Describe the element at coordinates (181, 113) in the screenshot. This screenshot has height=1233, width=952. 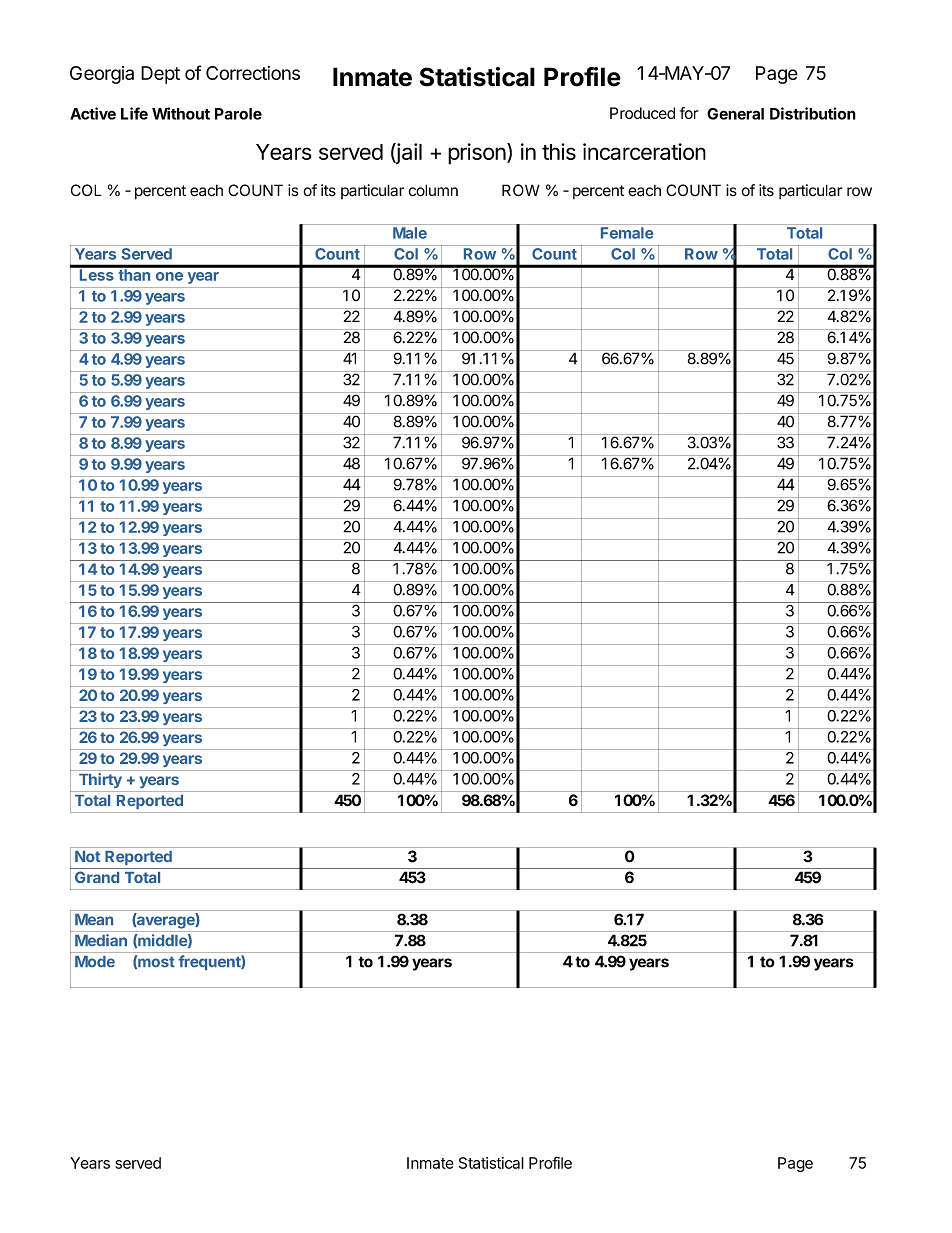
I see `Without` at that location.
